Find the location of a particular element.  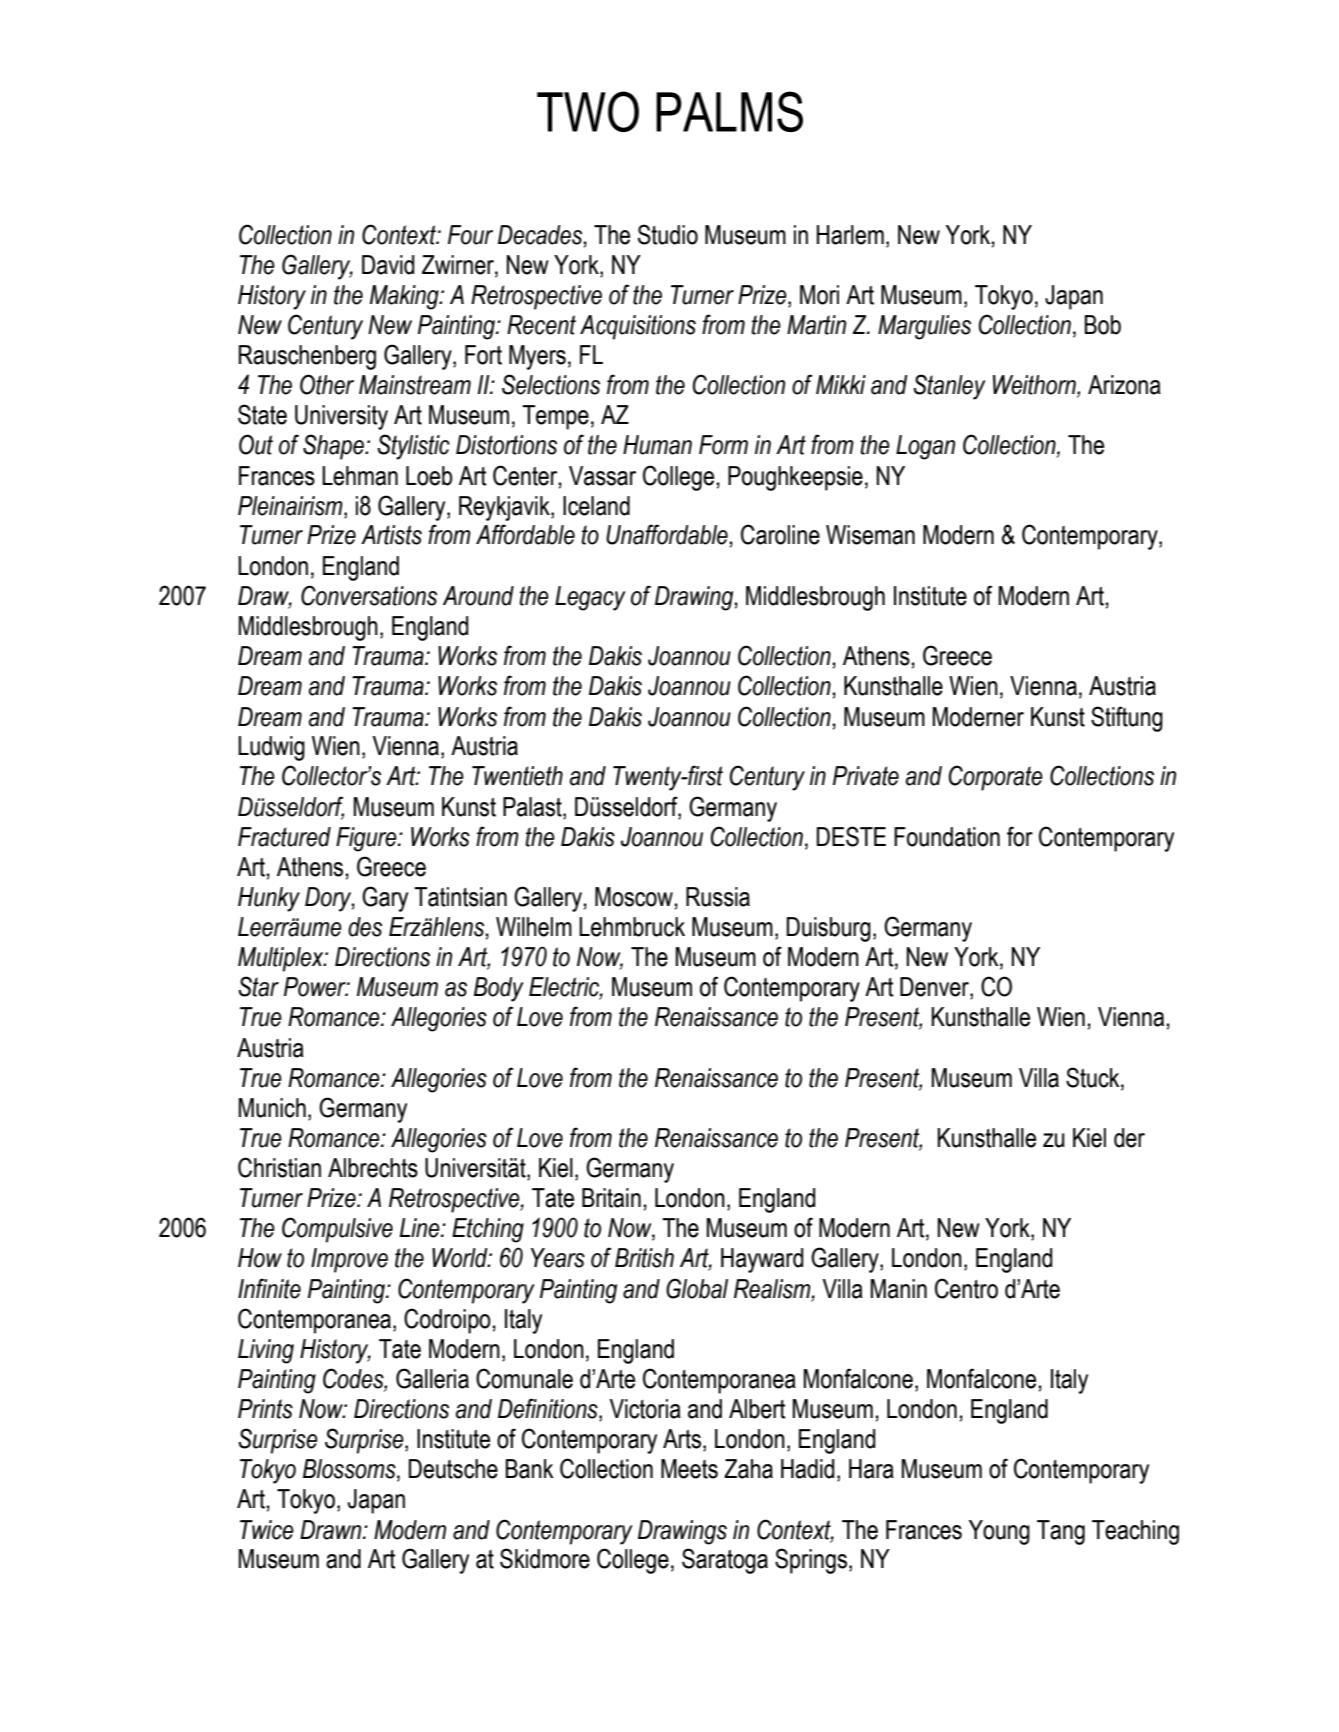

Global is located at coordinates (697, 1288).
